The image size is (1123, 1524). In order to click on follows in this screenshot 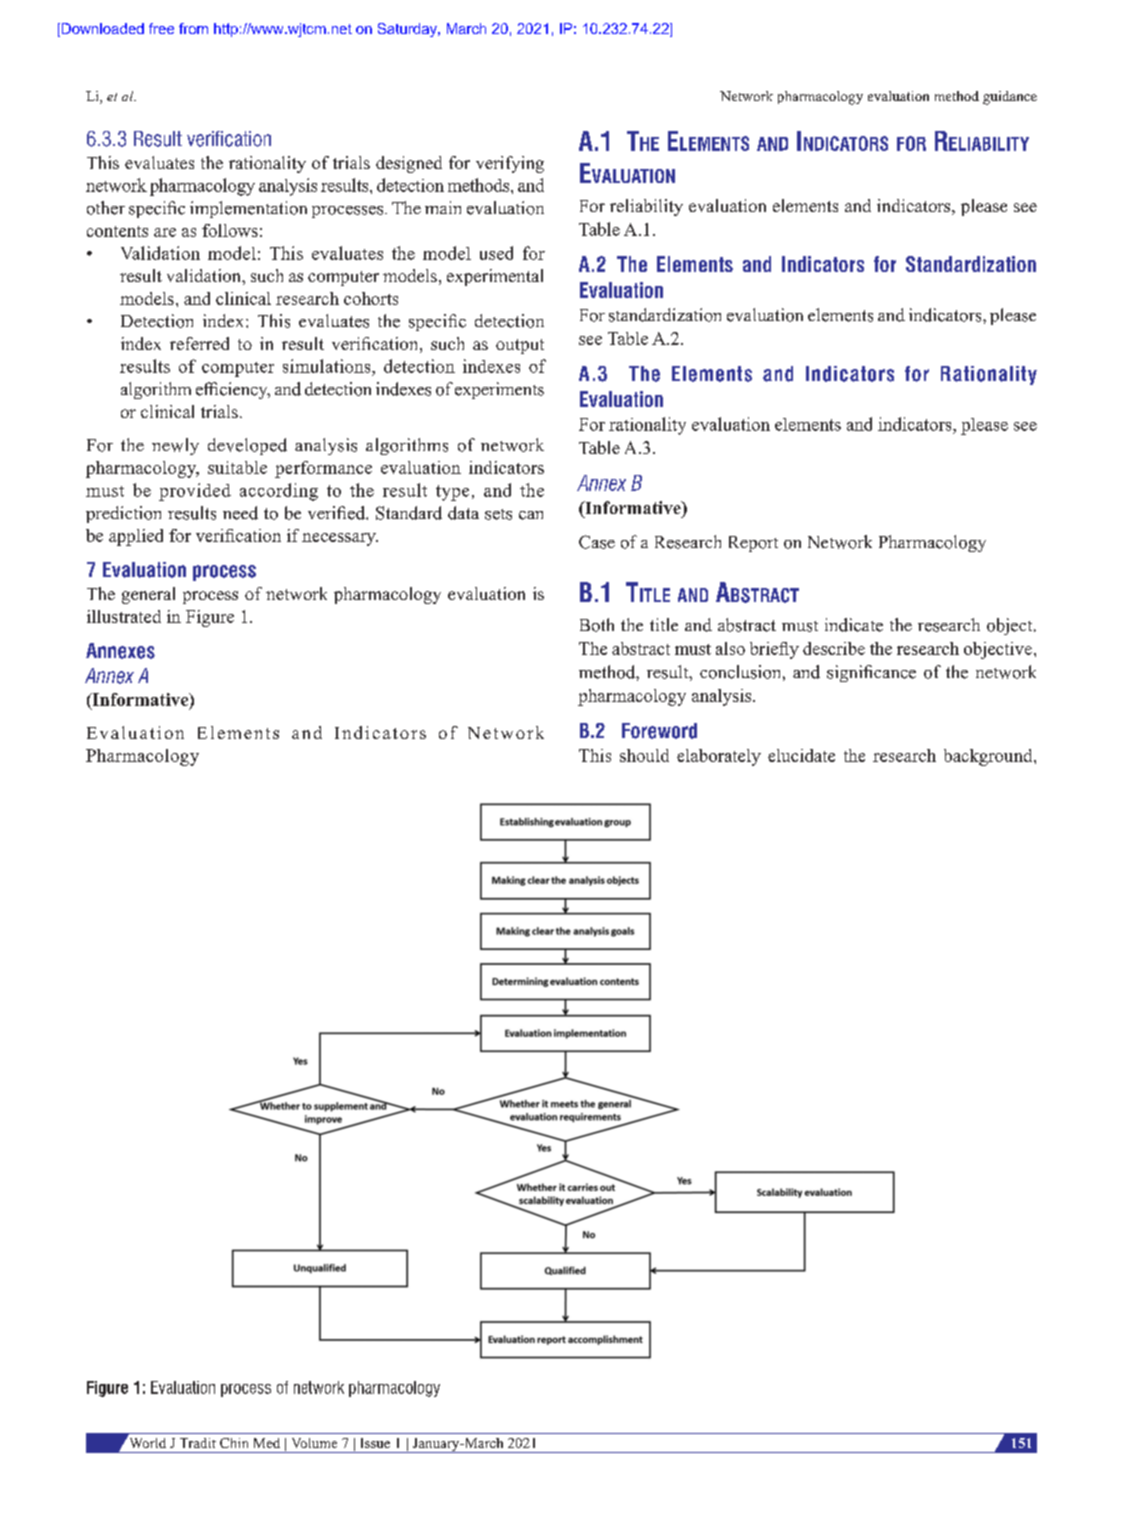, I will do `click(230, 230)`.
